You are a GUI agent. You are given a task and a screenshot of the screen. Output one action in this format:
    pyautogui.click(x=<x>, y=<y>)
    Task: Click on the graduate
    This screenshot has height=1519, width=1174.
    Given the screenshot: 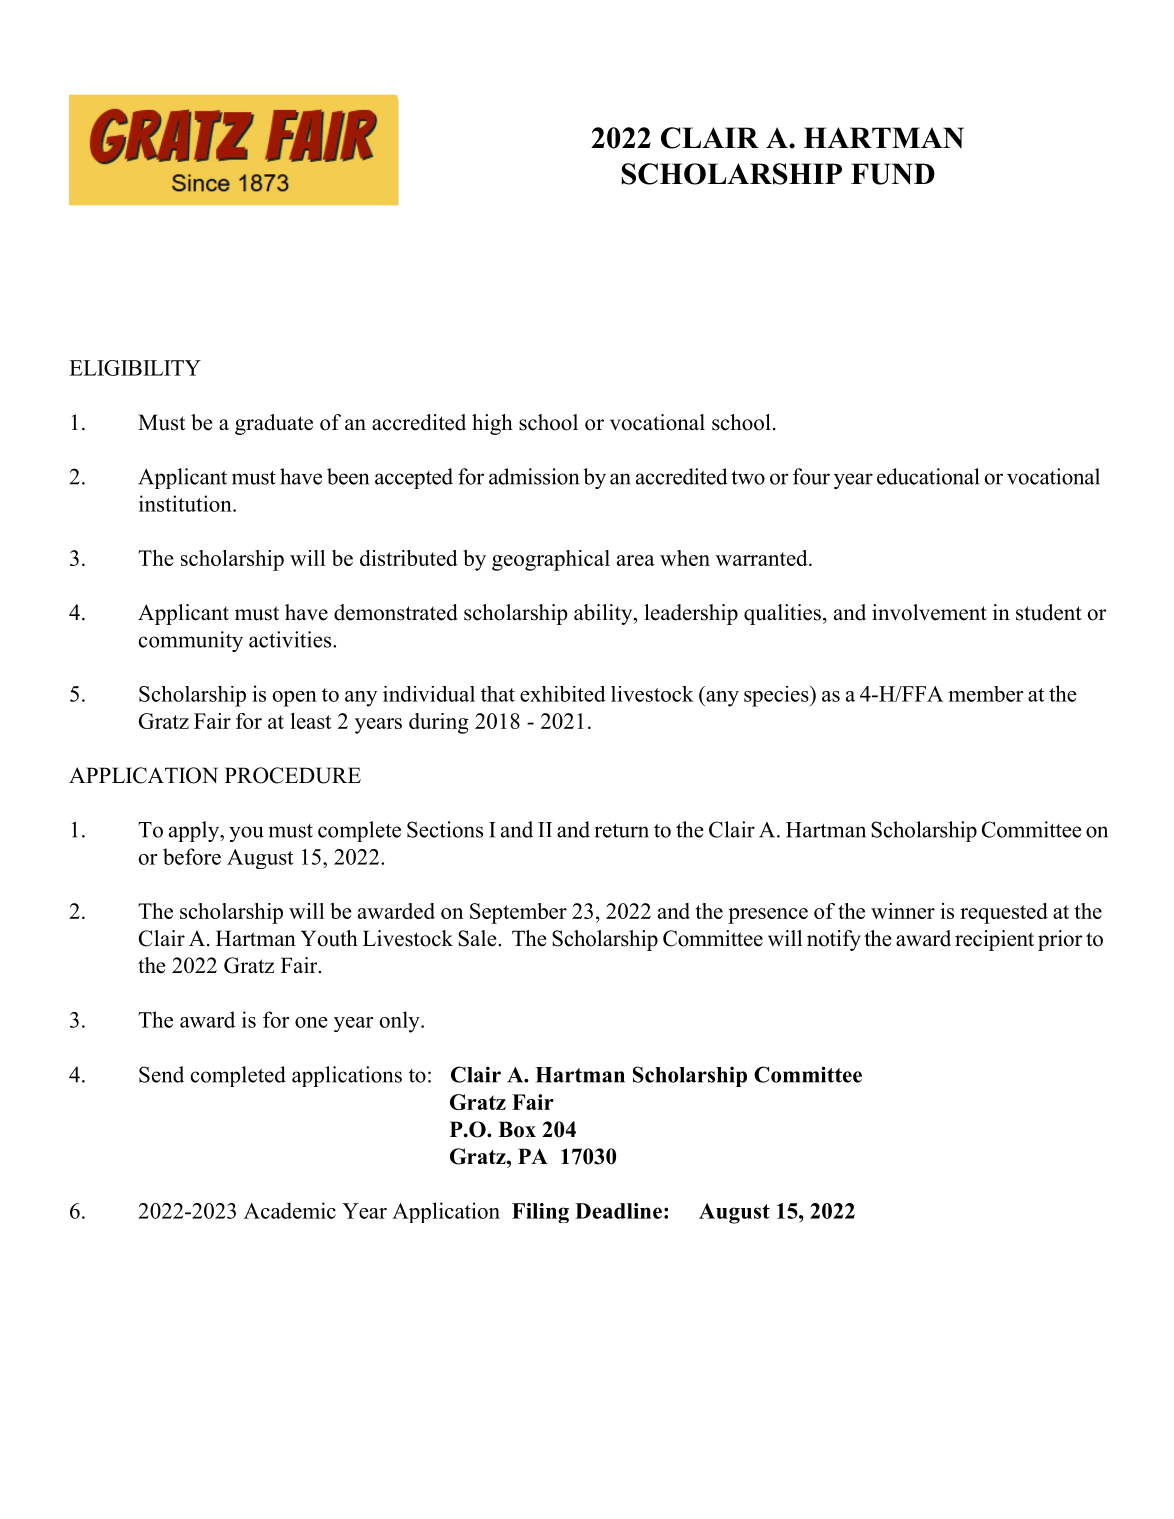 What is the action you would take?
    pyautogui.click(x=274, y=424)
